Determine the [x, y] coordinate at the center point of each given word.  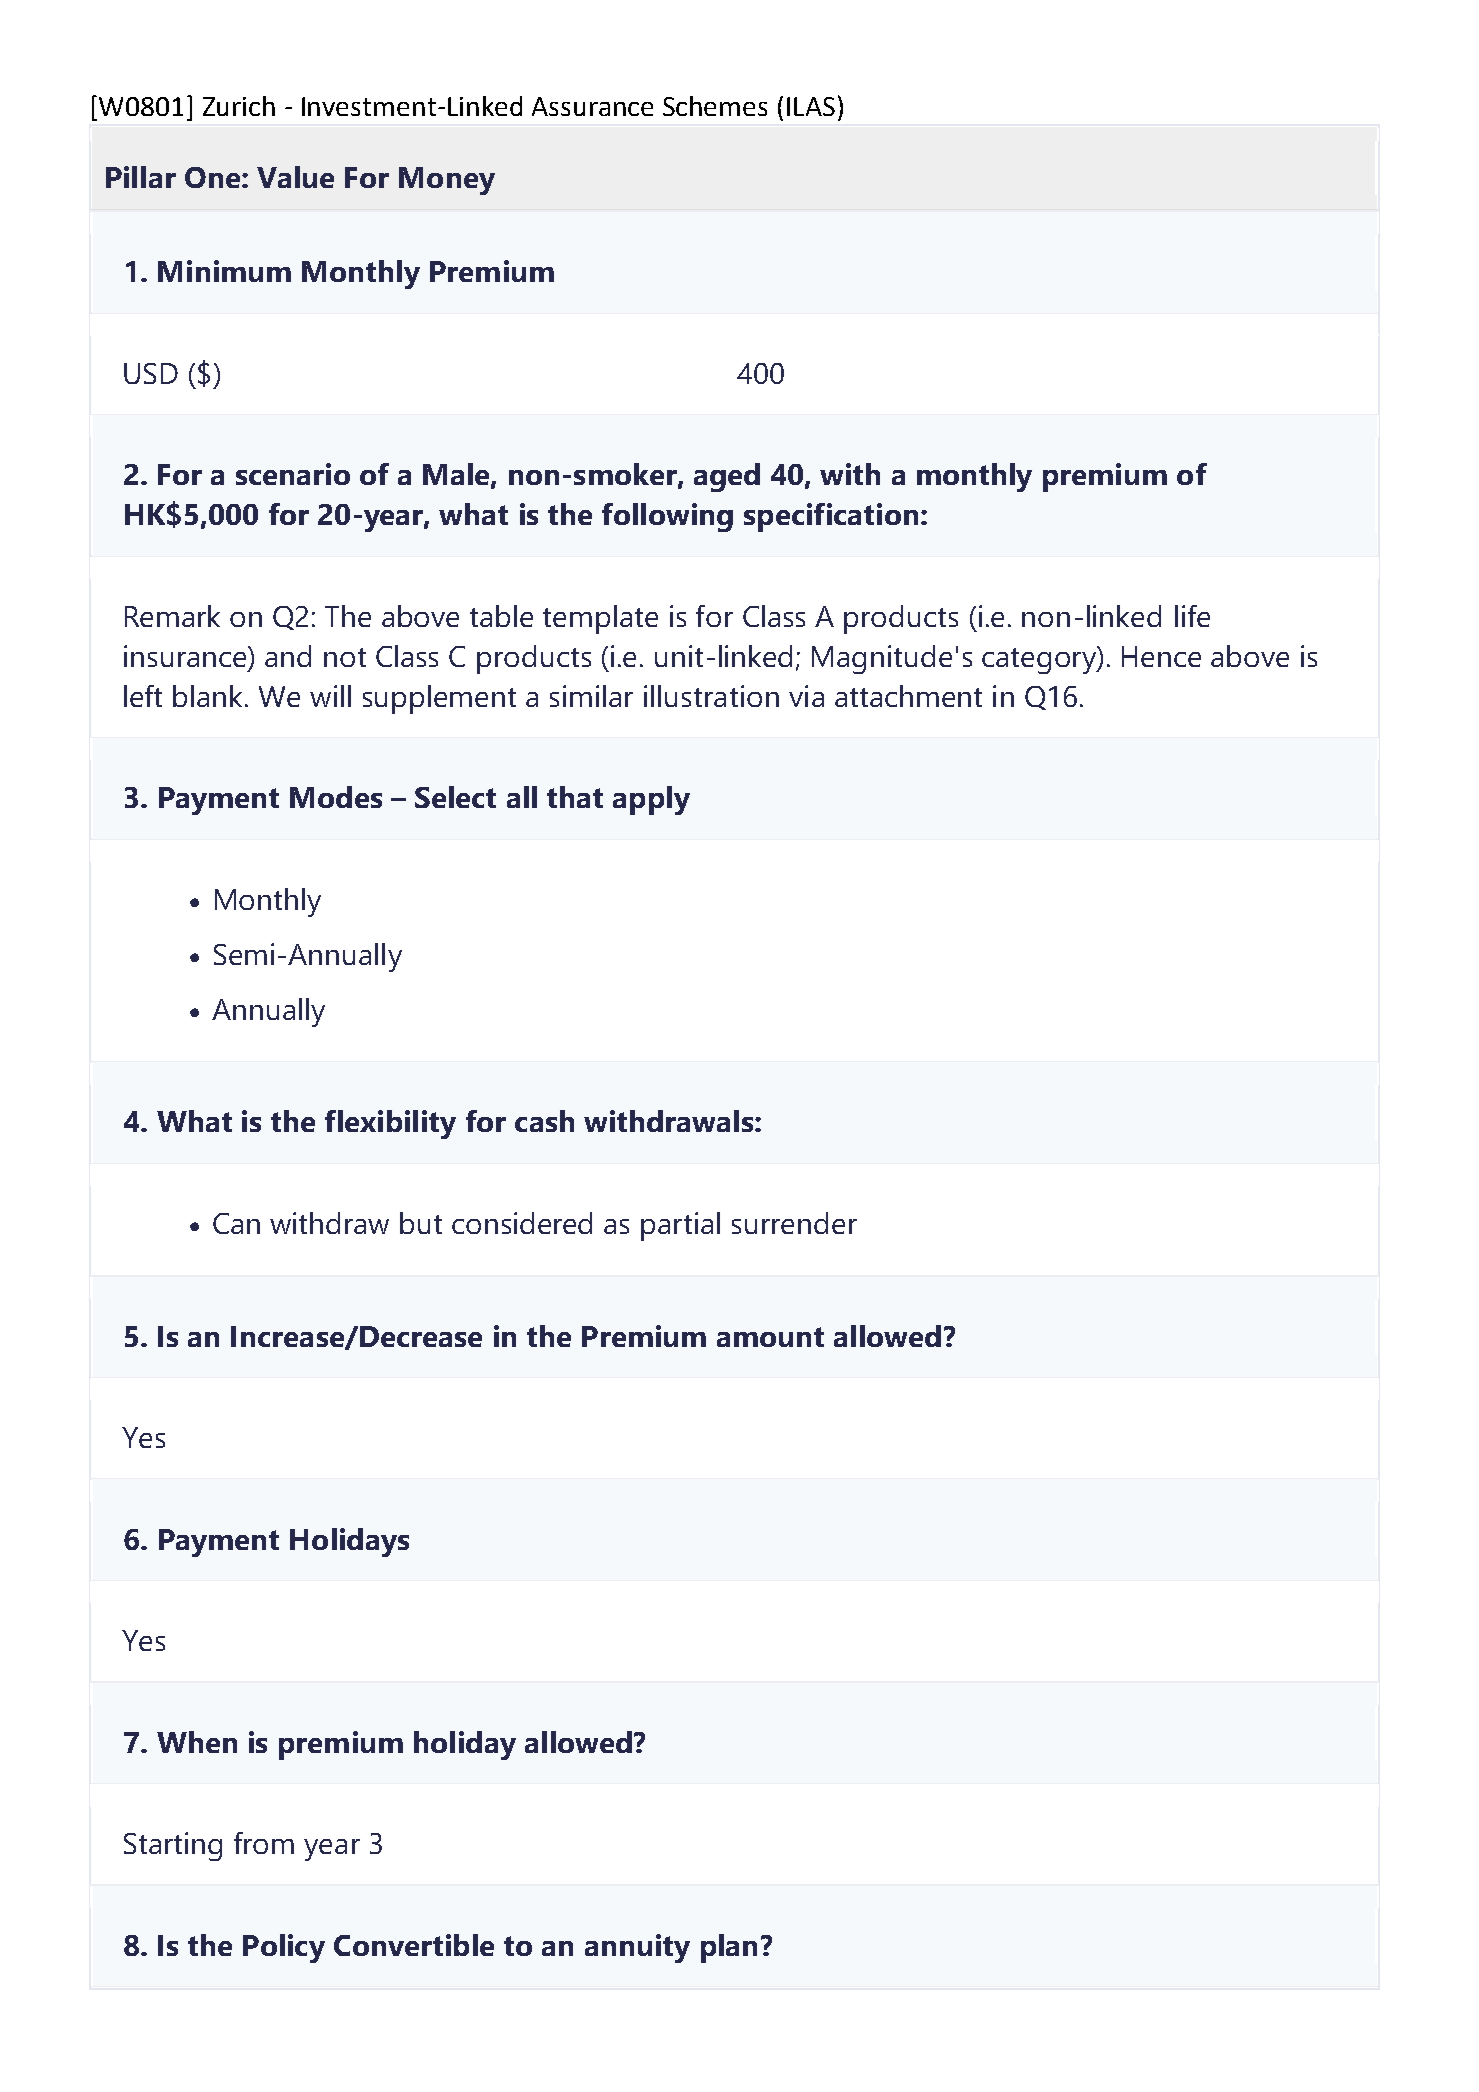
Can [236, 1223]
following [667, 517]
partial [680, 1226]
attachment [908, 696]
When [197, 1742]
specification [831, 517]
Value [295, 177]
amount [770, 1337]
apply [651, 800]
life [1192, 616]
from [264, 1843]
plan [729, 1948]
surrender [794, 1223]
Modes [336, 797]
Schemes [715, 106]
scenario [293, 474]
